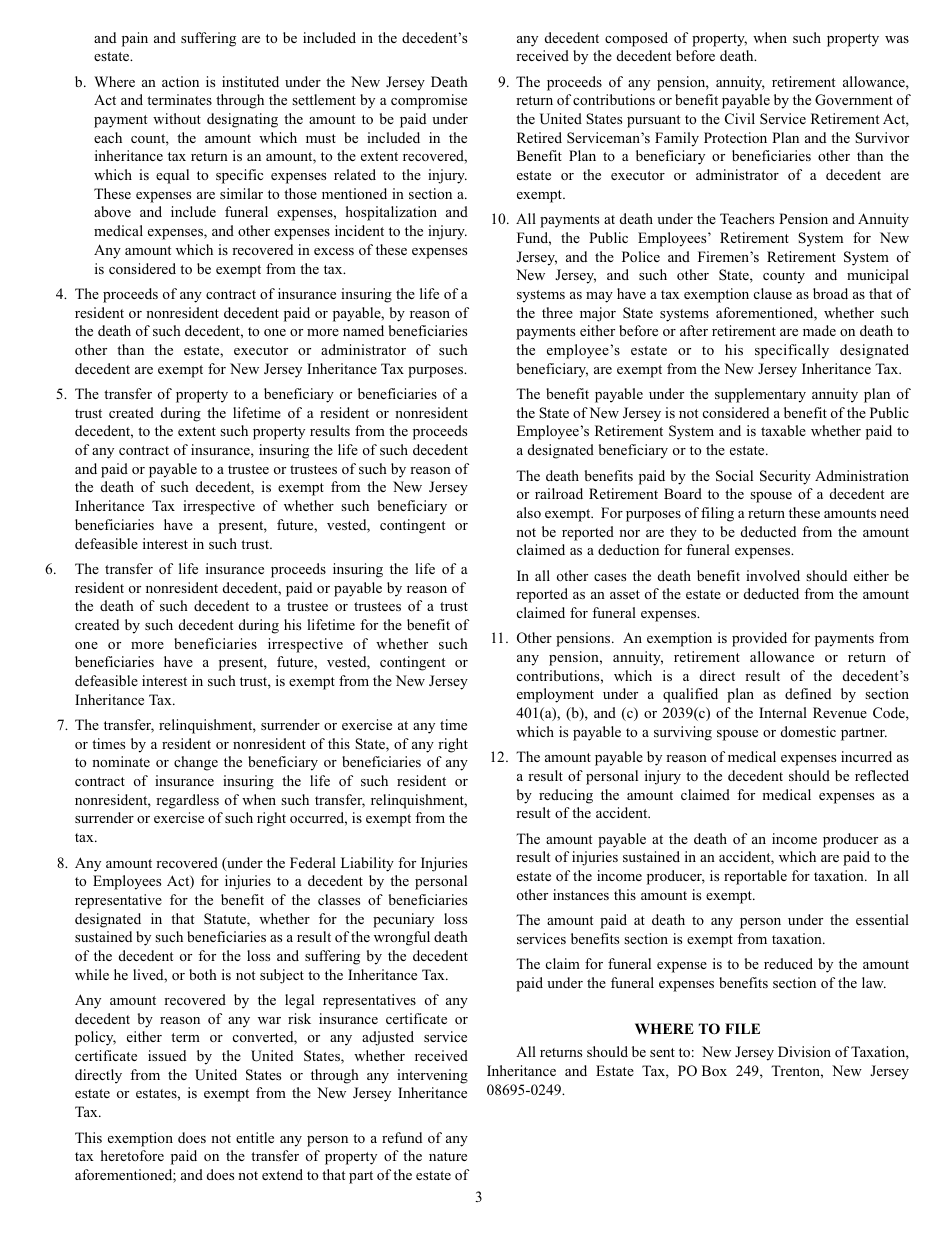  What do you see at coordinates (557, 312) in the image?
I see `three` at bounding box center [557, 312].
